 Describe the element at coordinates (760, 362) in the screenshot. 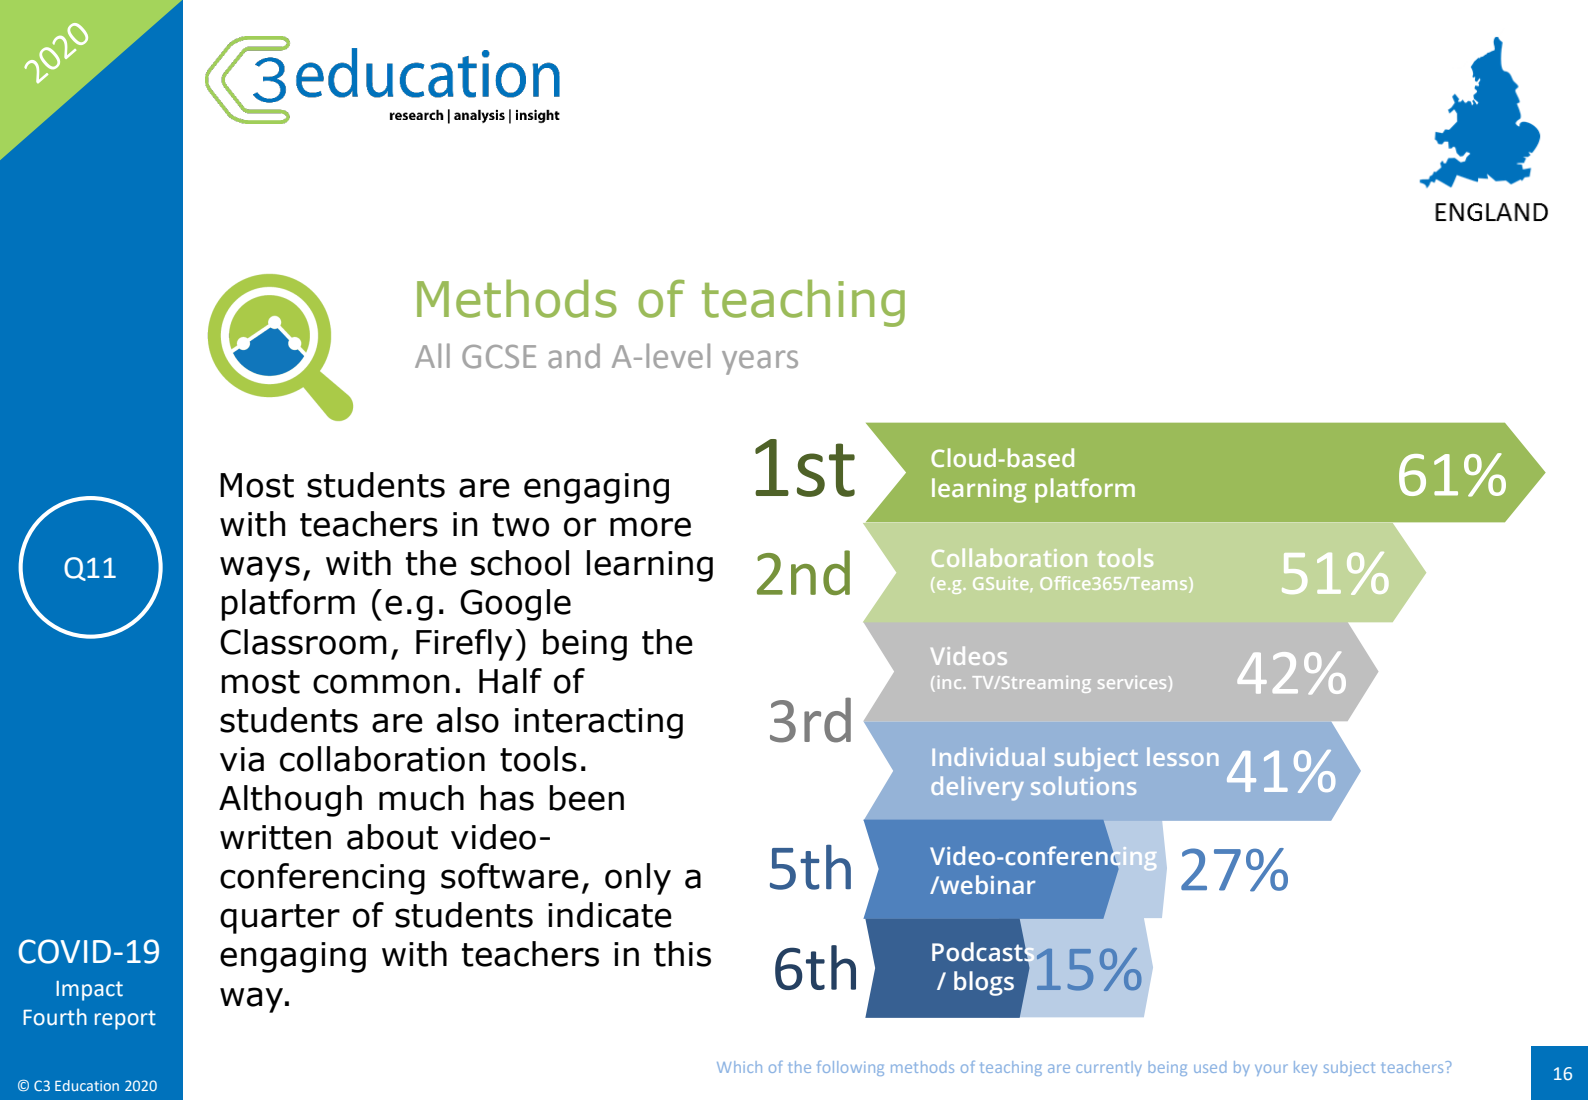

I see `years` at that location.
